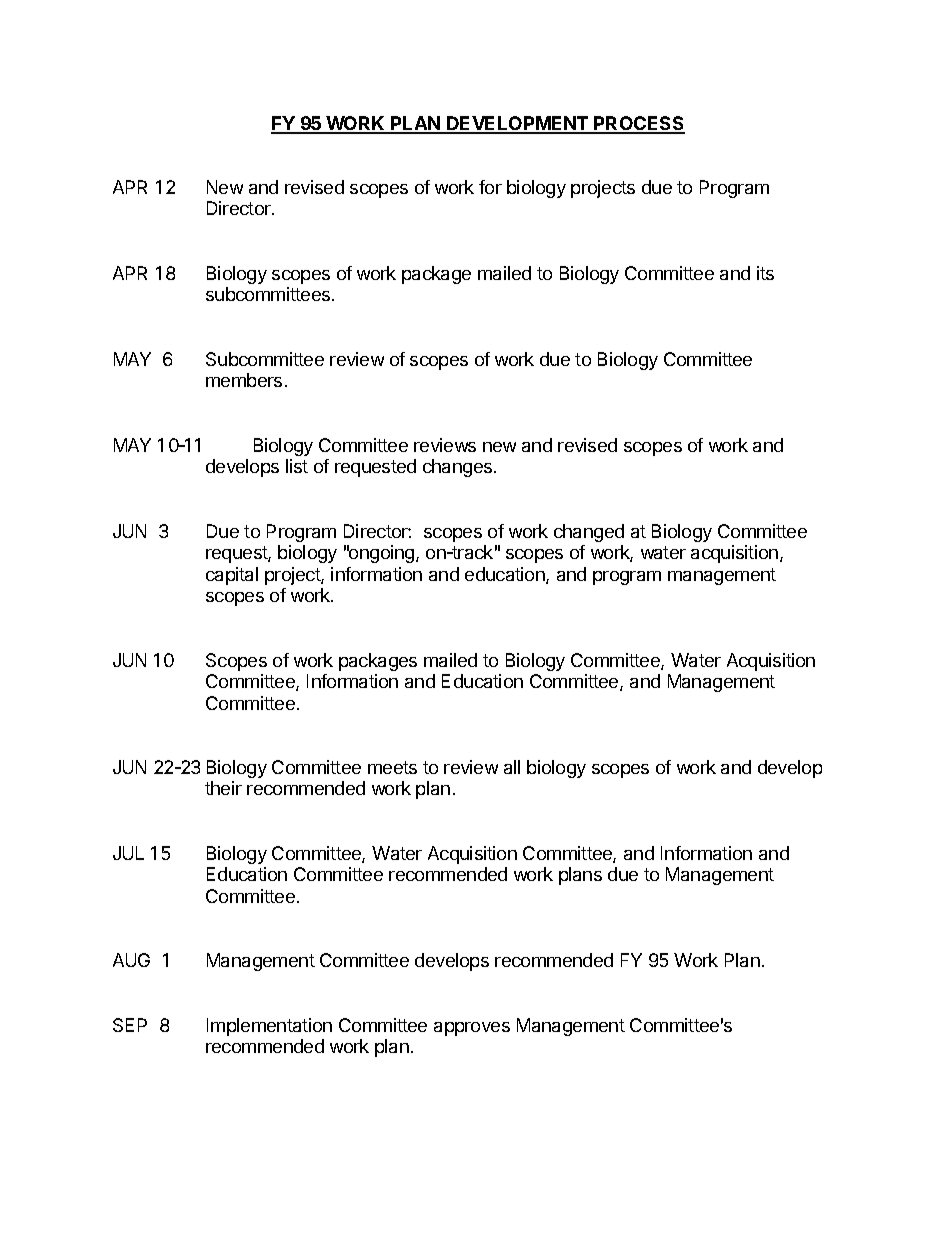 The width and height of the screenshot is (952, 1233). Describe the element at coordinates (765, 273) in the screenshot. I see `its` at that location.
